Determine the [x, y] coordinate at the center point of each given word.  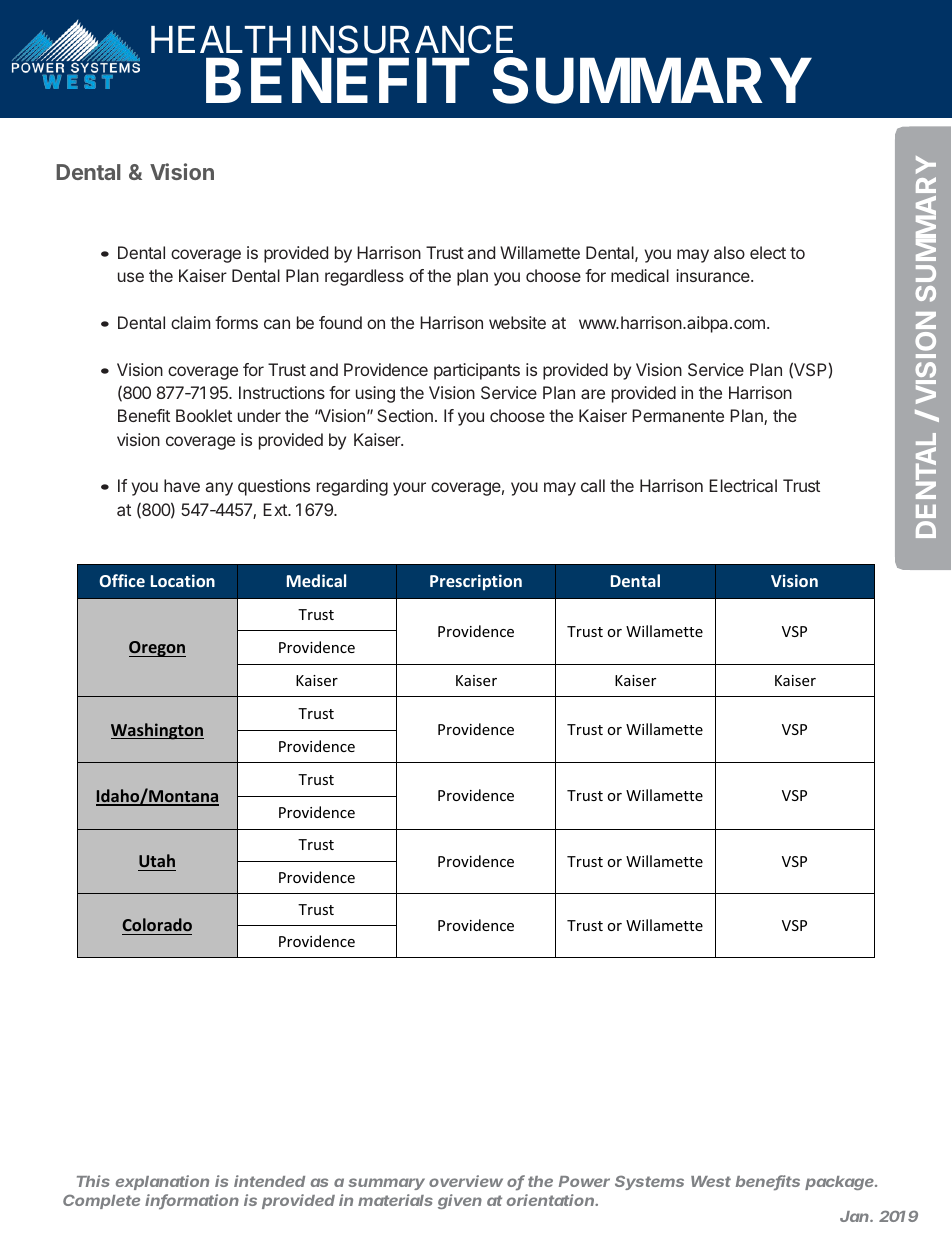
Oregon [157, 649]
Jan [856, 1216]
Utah [157, 860]
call [593, 485]
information [192, 1201]
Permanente [678, 415]
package [841, 1183]
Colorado [157, 926]
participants [477, 371]
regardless [364, 277]
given [460, 1201]
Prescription [476, 582]
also [729, 252]
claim [190, 322]
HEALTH [221, 39]
